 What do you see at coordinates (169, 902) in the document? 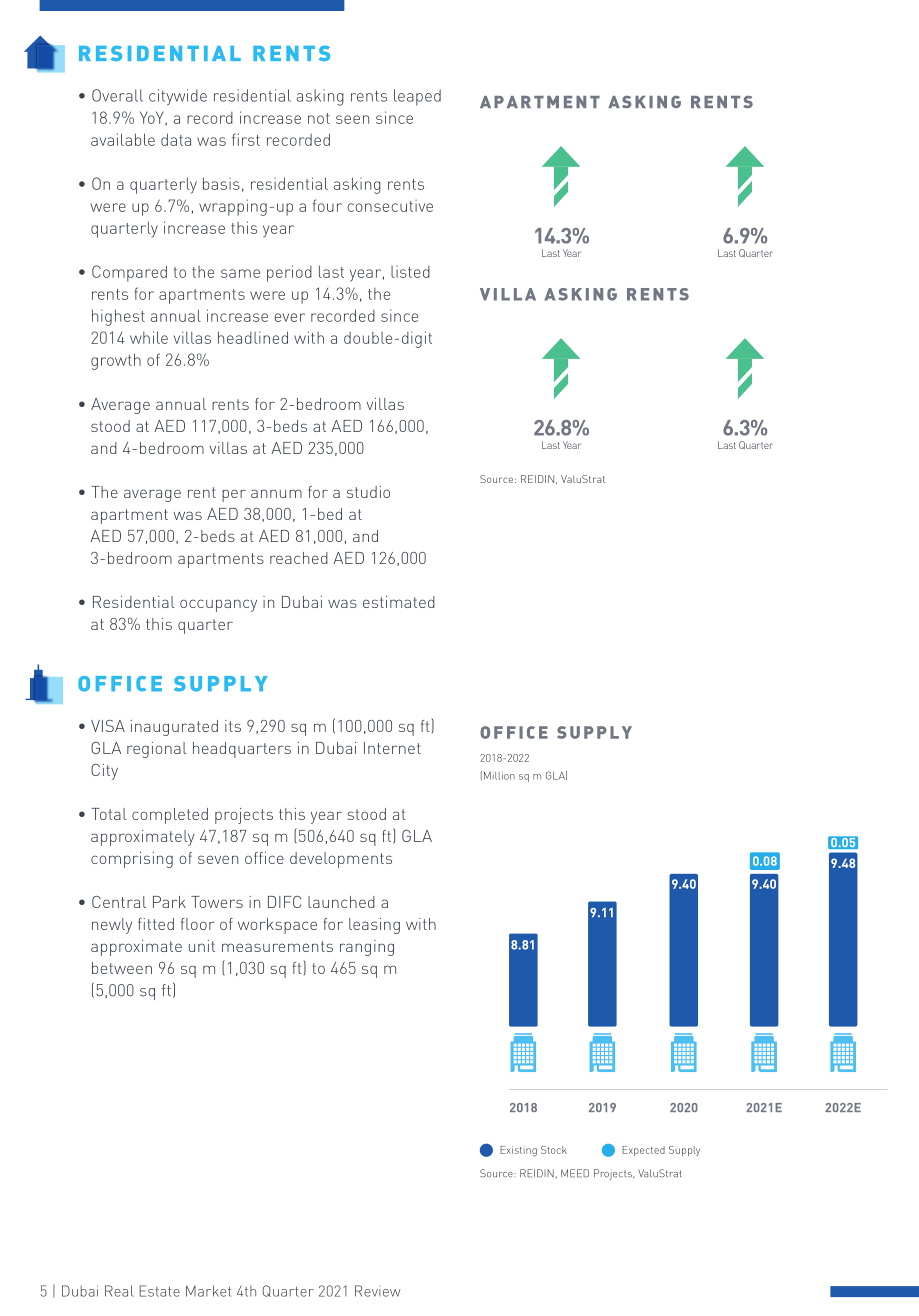
I see `Park` at bounding box center [169, 902].
